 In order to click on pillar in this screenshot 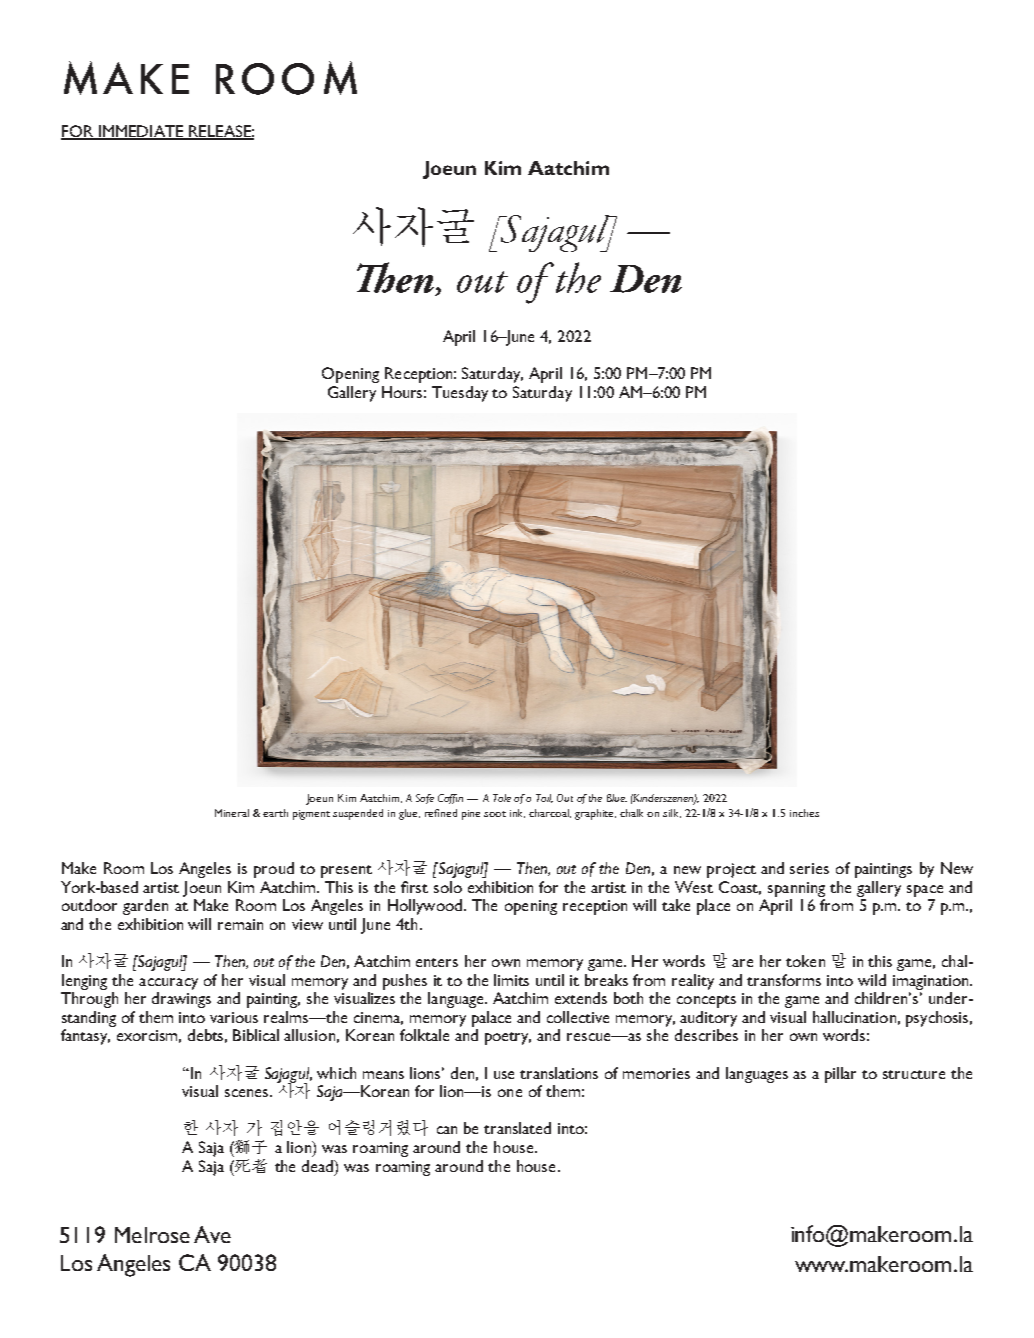, I will do `click(840, 1075)`.
